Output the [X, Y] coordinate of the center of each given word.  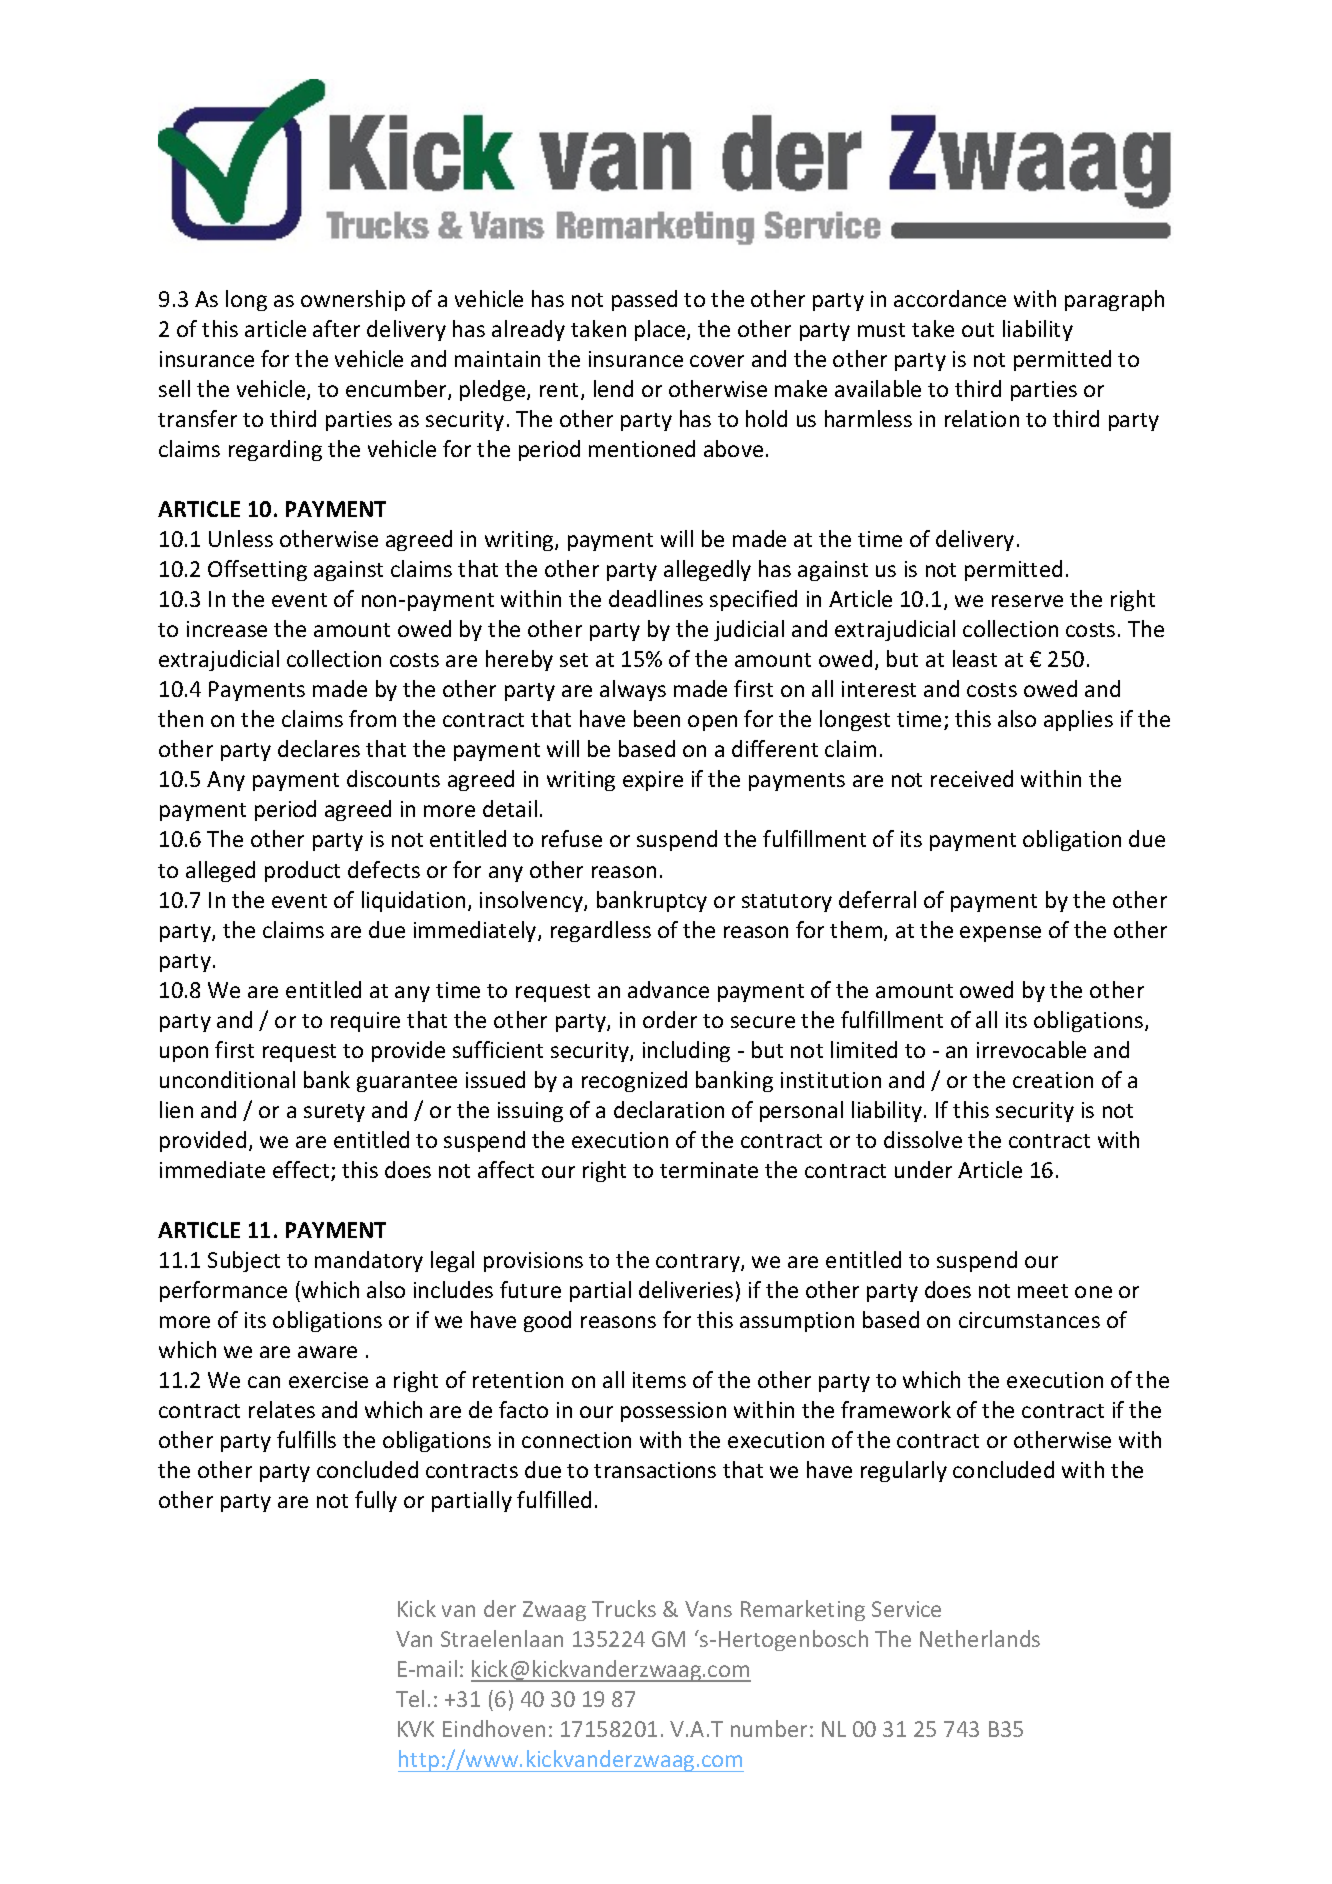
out [978, 330]
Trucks [624, 1608]
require [365, 1022]
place [661, 330]
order [670, 1019]
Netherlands [980, 1638]
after [336, 328]
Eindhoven [494, 1728]
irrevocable [1031, 1049]
